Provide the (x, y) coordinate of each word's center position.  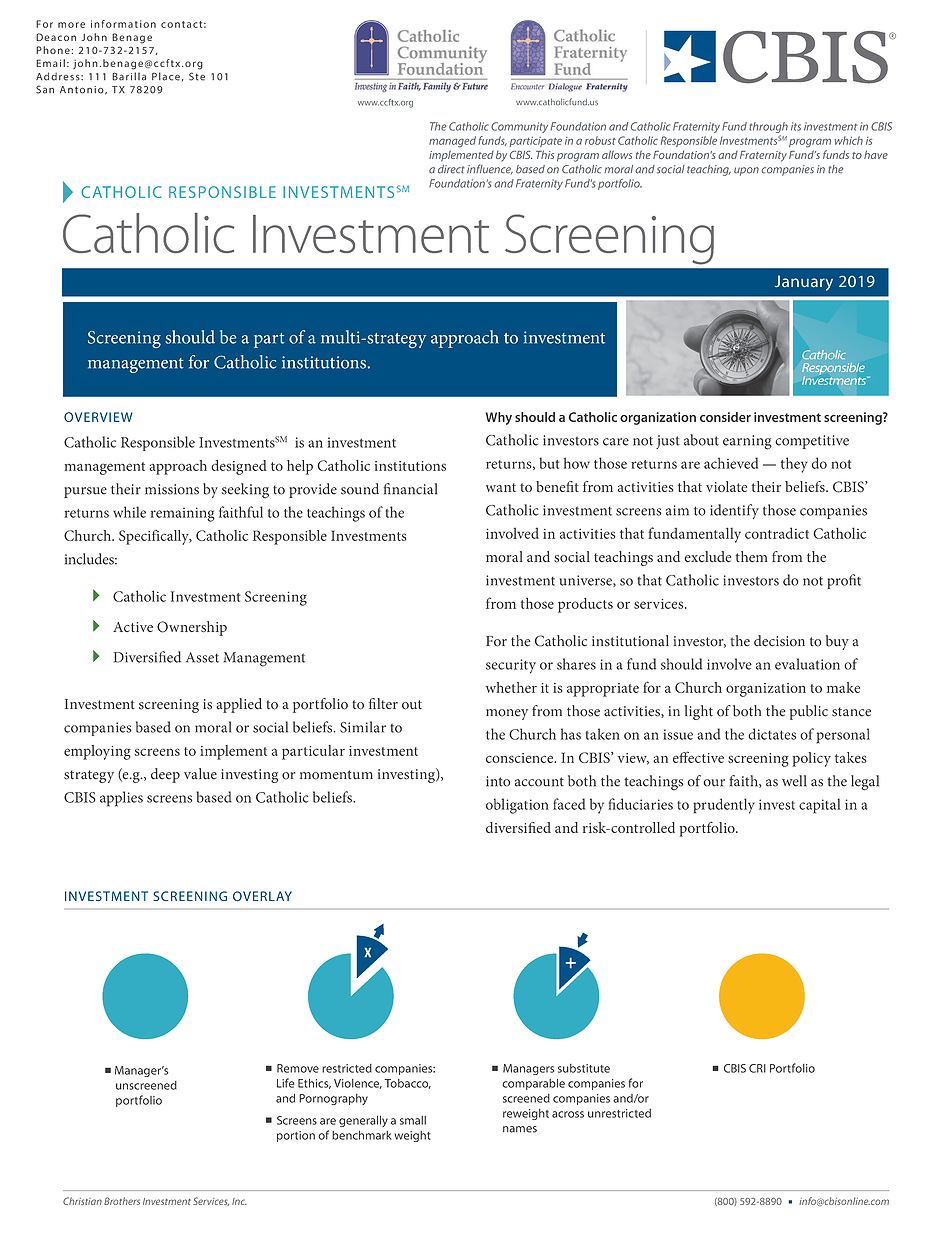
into (498, 781)
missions (172, 489)
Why (499, 418)
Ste (197, 76)
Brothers (122, 1201)
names (520, 1129)
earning (747, 442)
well (794, 781)
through (768, 127)
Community (519, 127)
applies (121, 799)
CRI (757, 1068)
